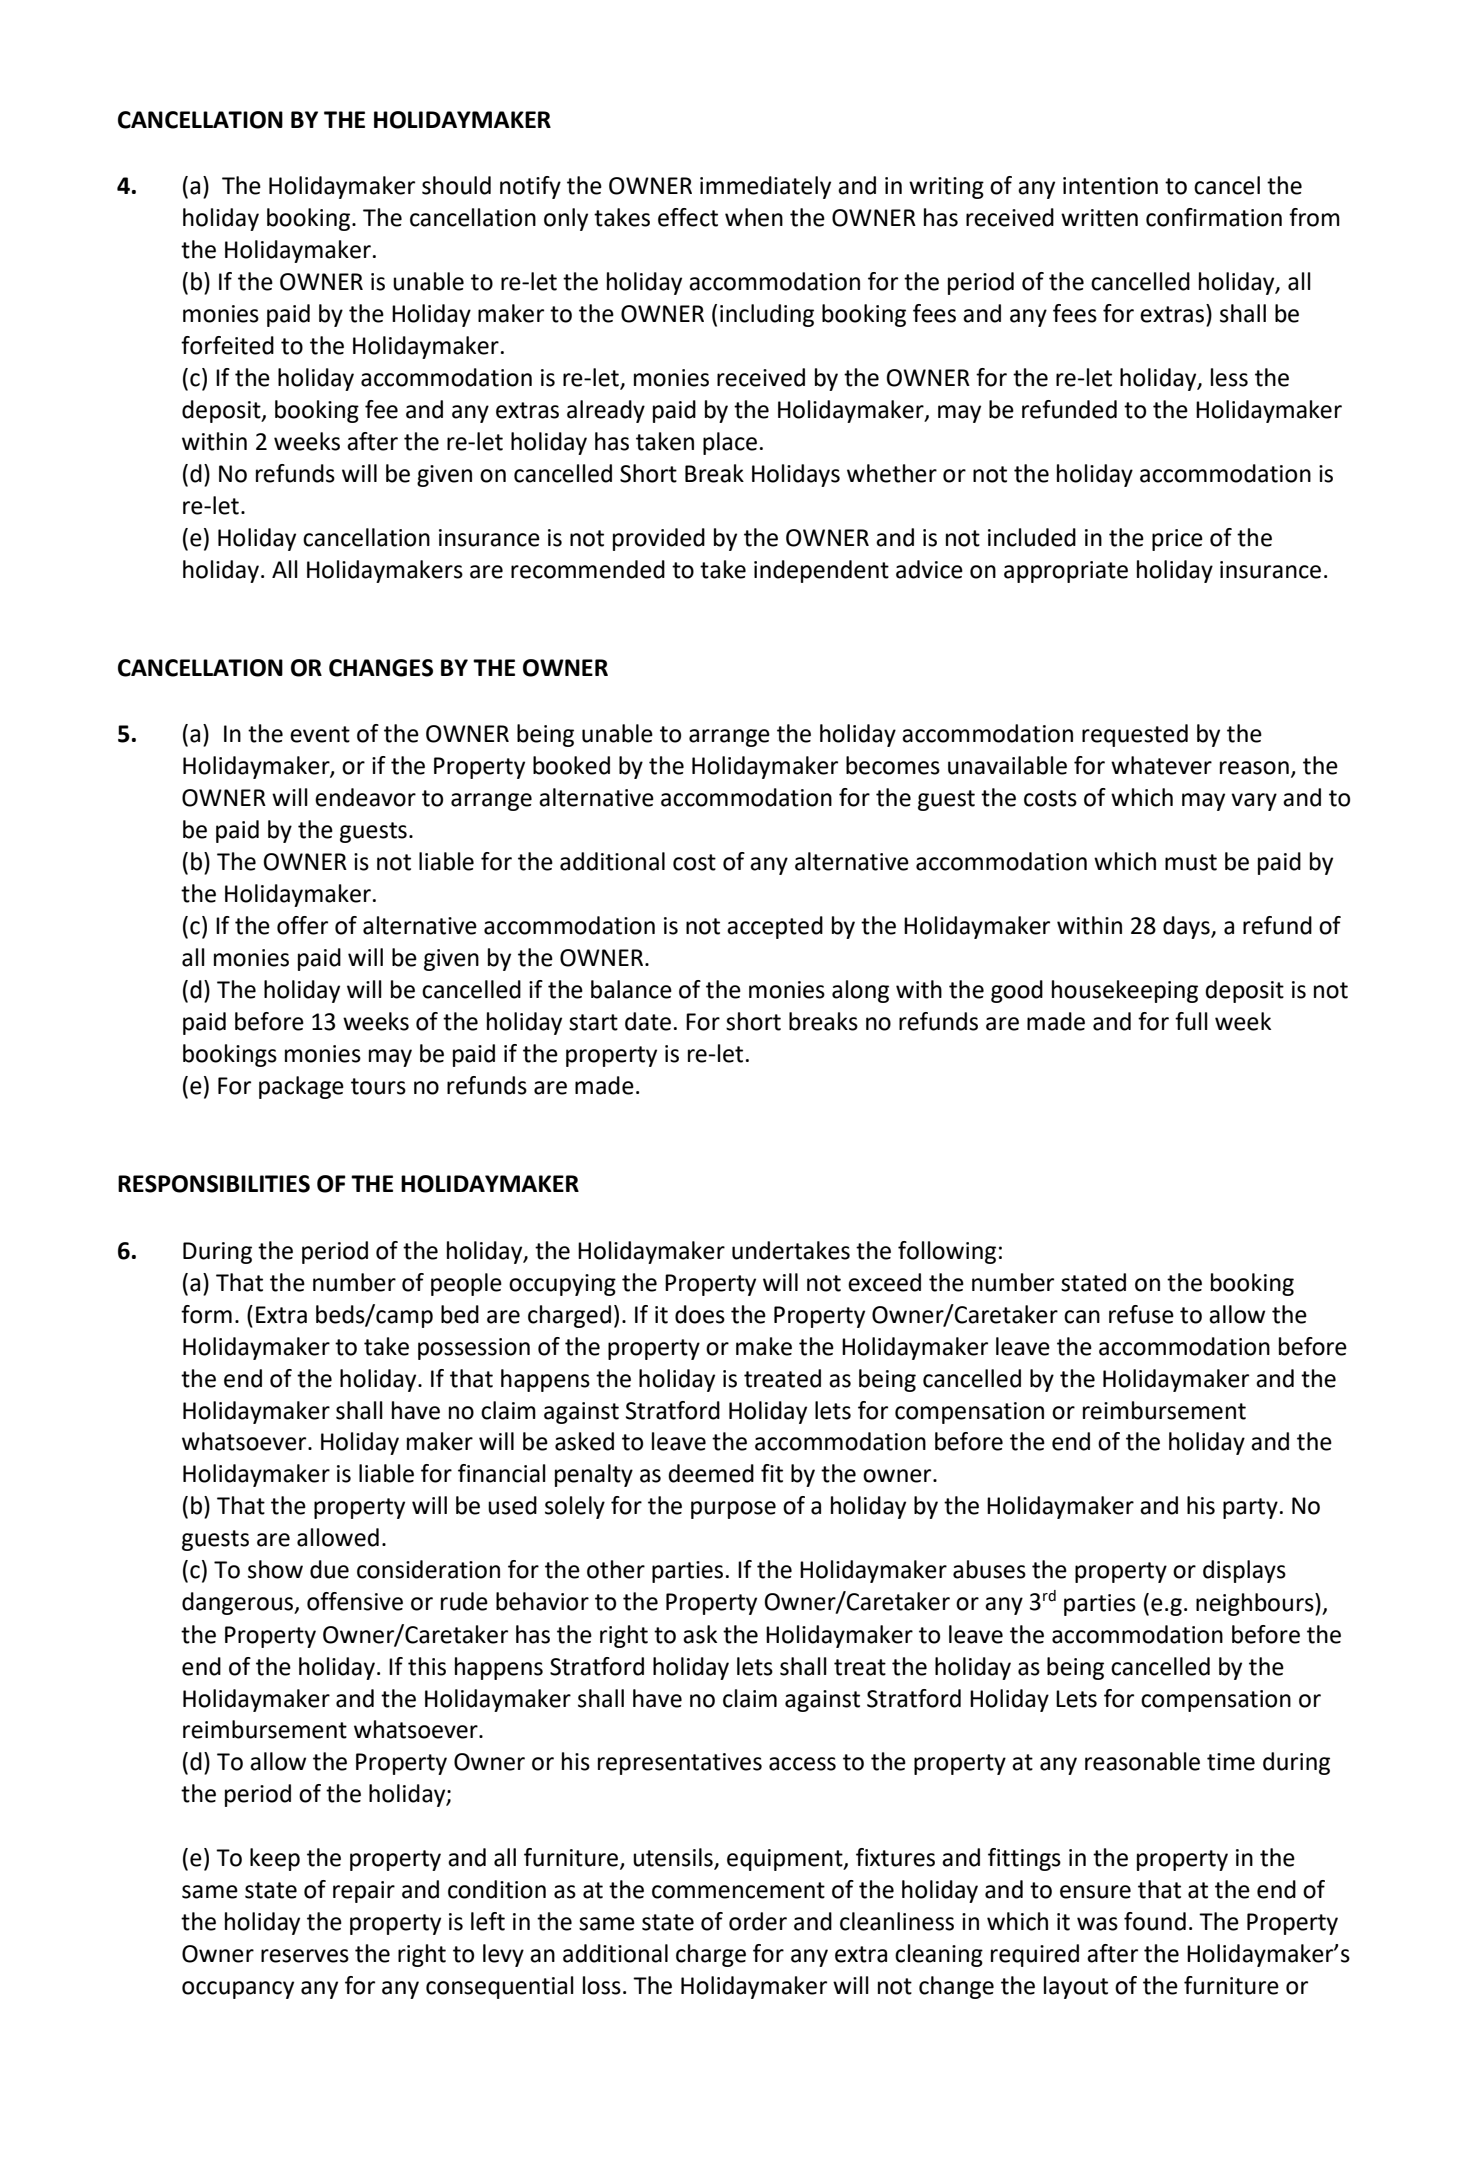 This page has width=1458, height=2176. Describe the element at coordinates (700, 1314) in the page. I see `does` at that location.
